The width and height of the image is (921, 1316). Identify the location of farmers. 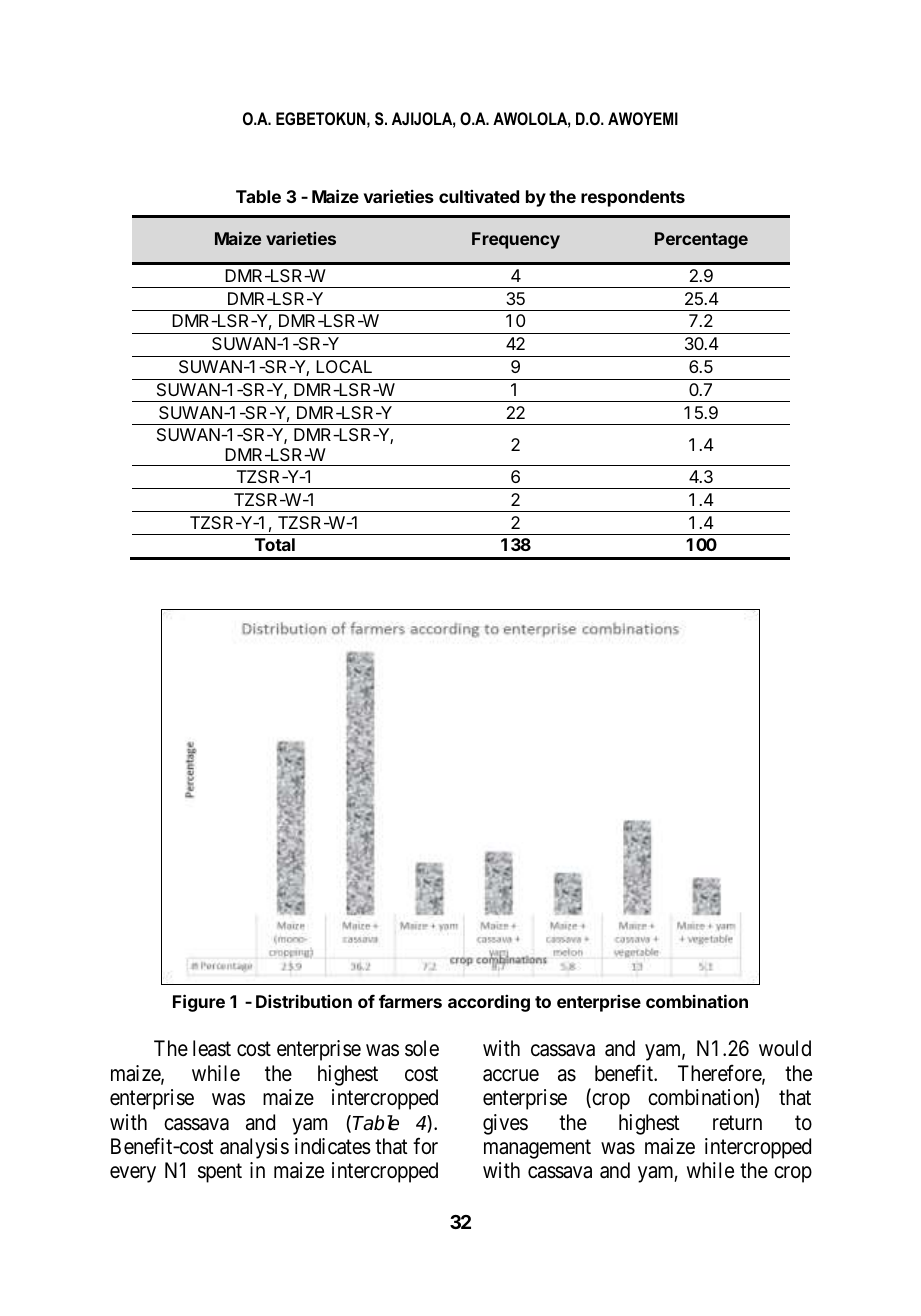
(410, 1001).
